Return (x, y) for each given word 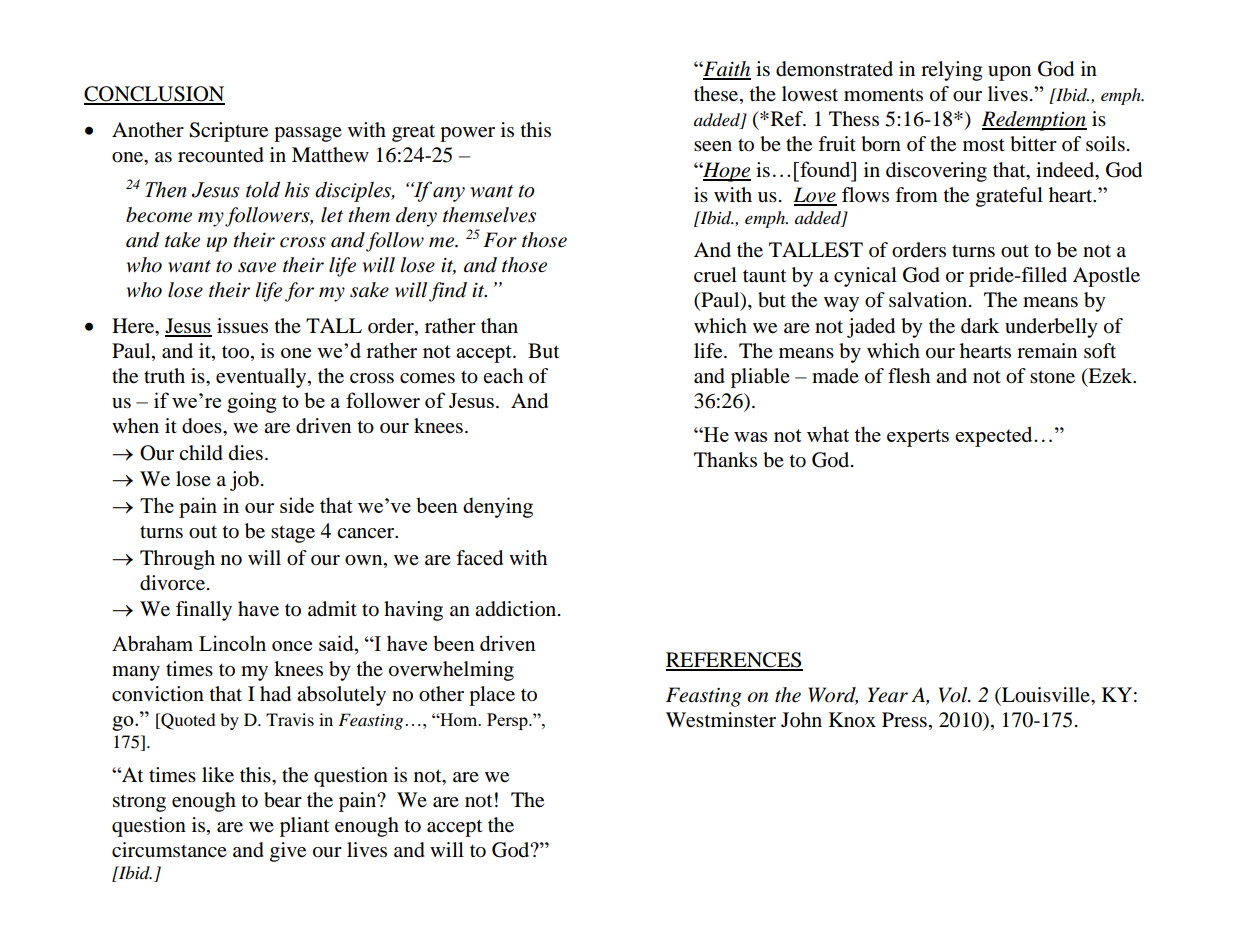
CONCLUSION (154, 95)
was (750, 437)
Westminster (721, 720)
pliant (304, 827)
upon (1009, 73)
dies (246, 453)
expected (995, 436)
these (717, 95)
